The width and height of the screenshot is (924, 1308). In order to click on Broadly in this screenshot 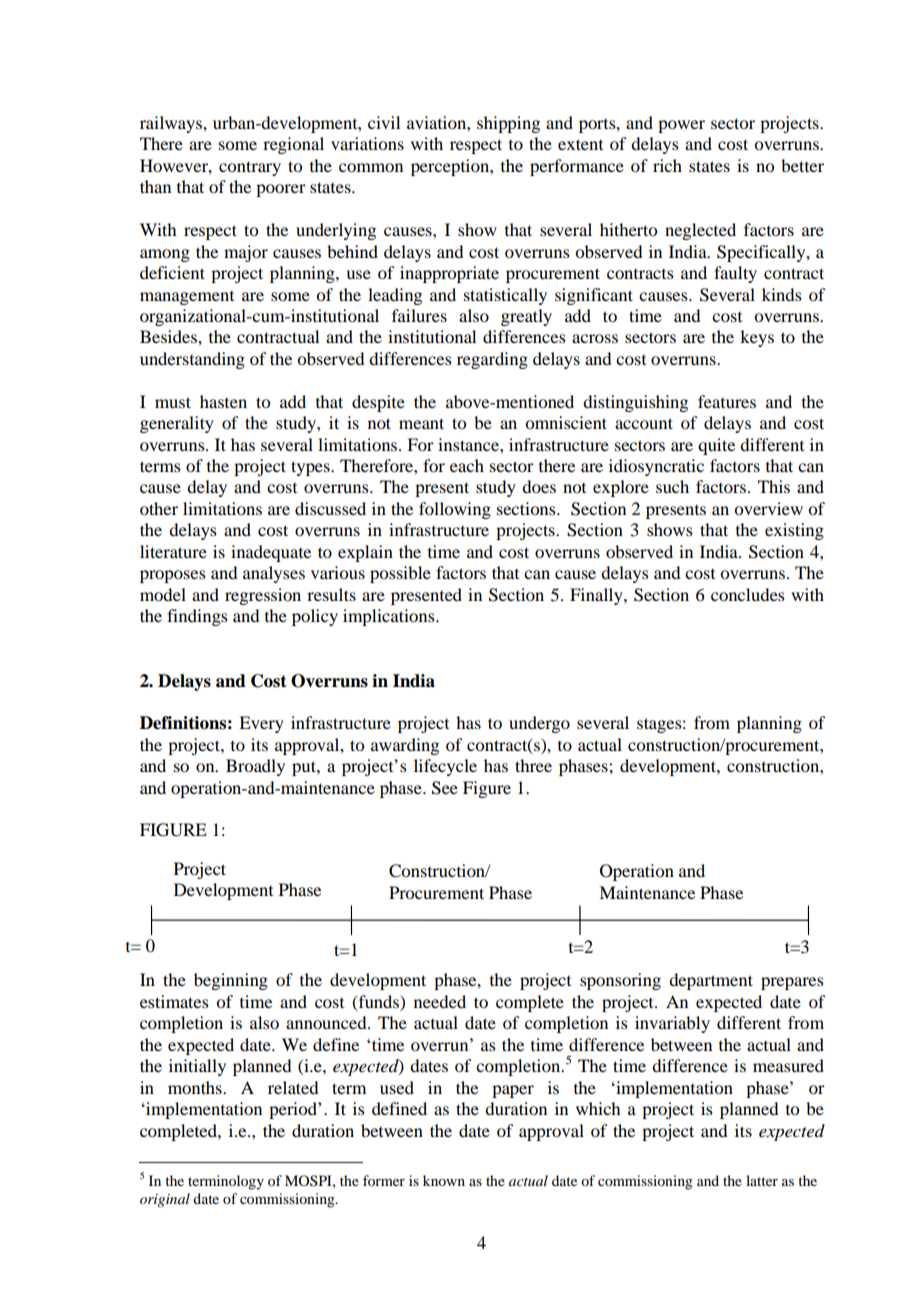, I will do `click(255, 767)`.
